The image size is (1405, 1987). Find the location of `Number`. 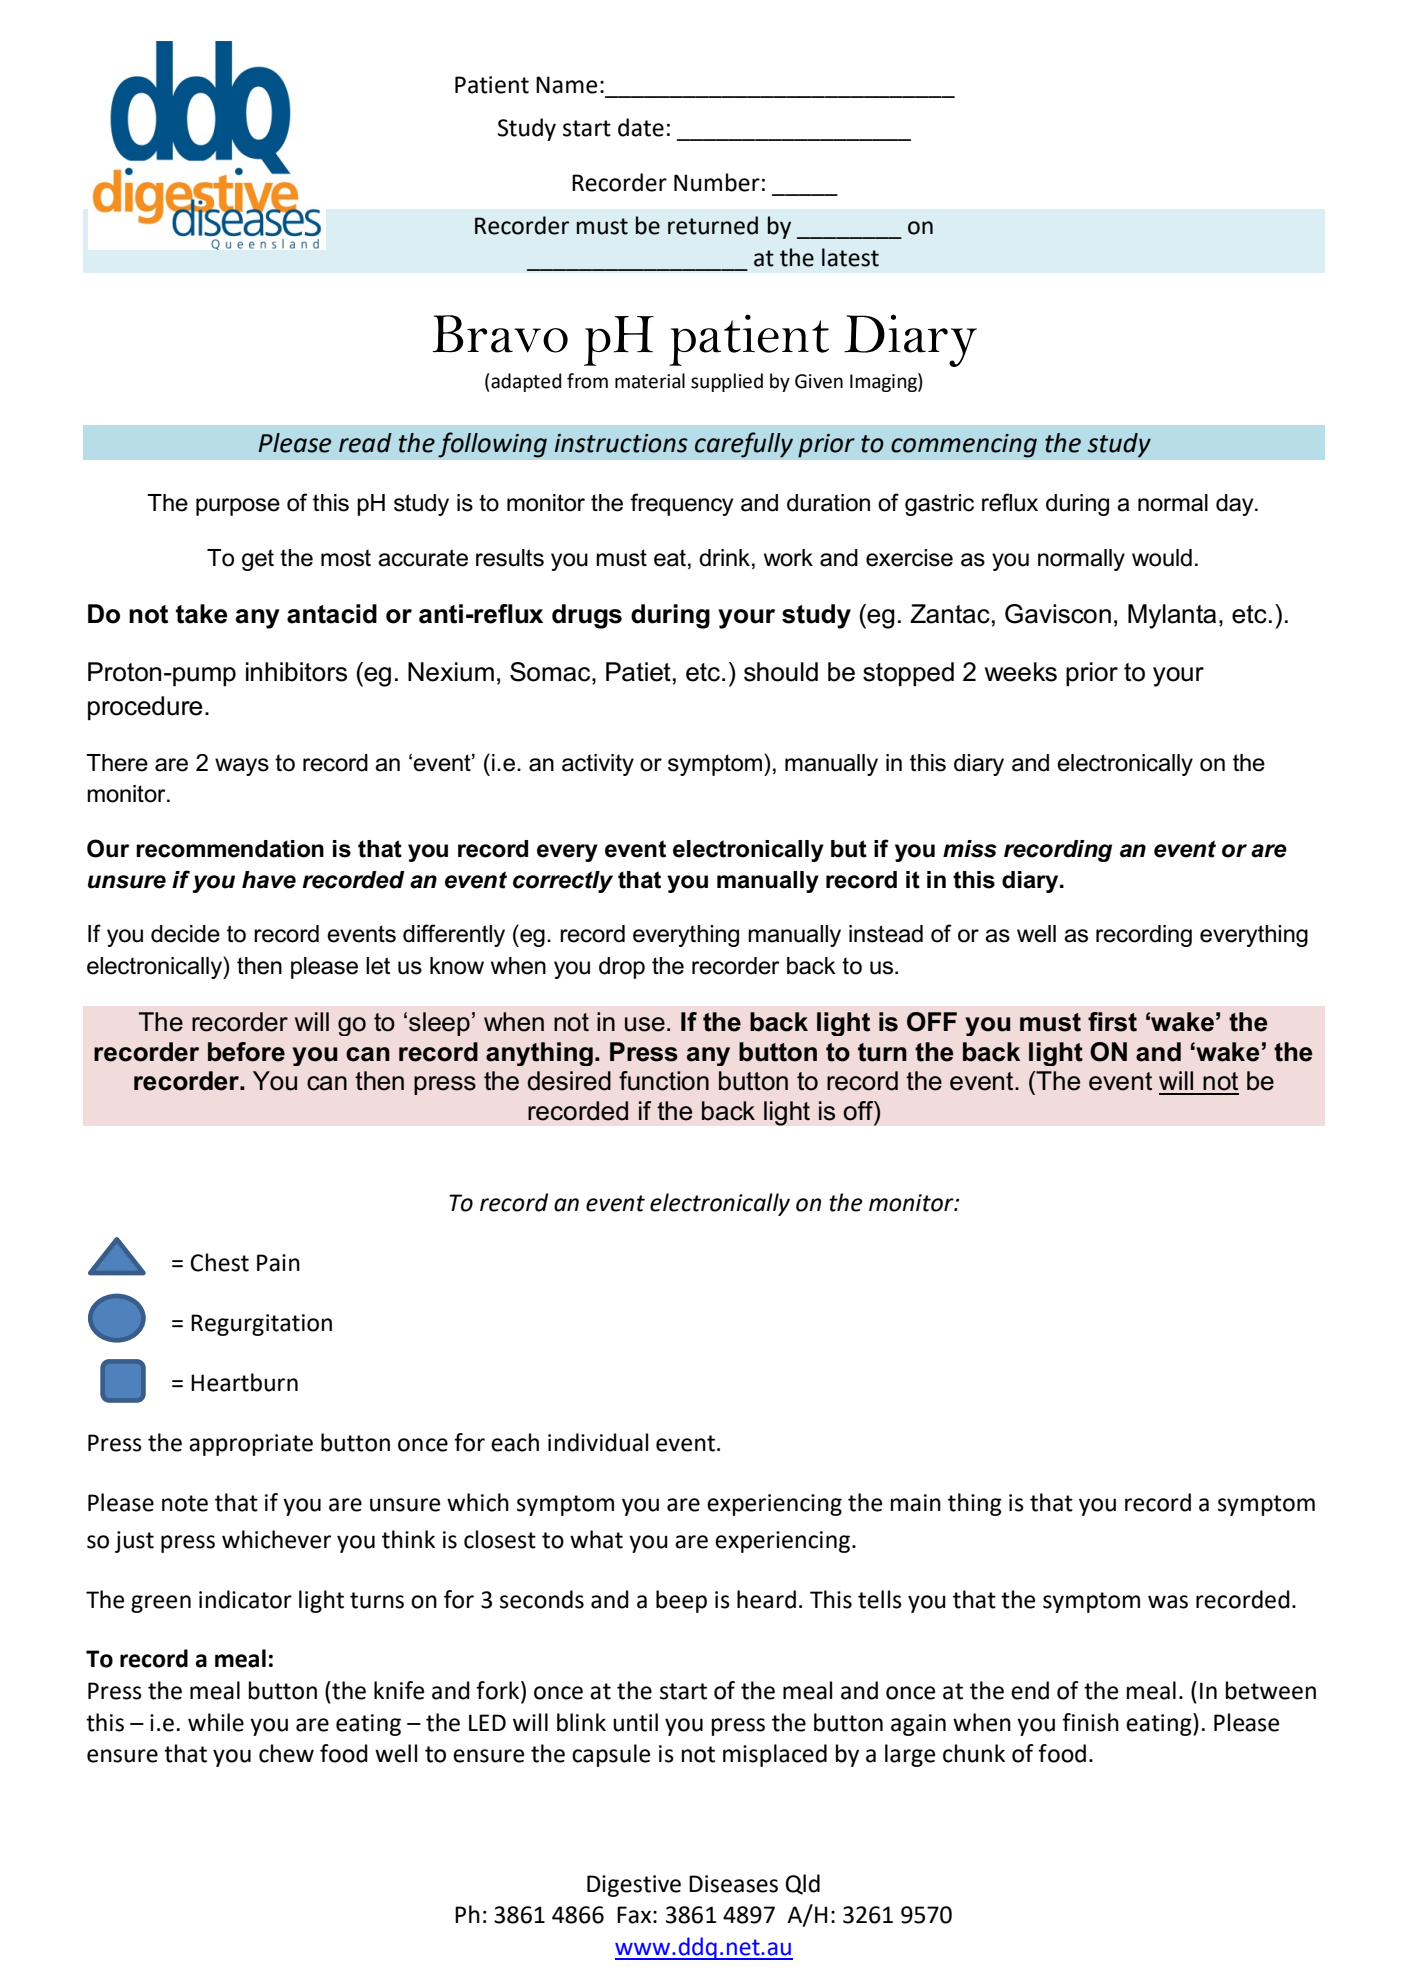

Number is located at coordinates (717, 182).
